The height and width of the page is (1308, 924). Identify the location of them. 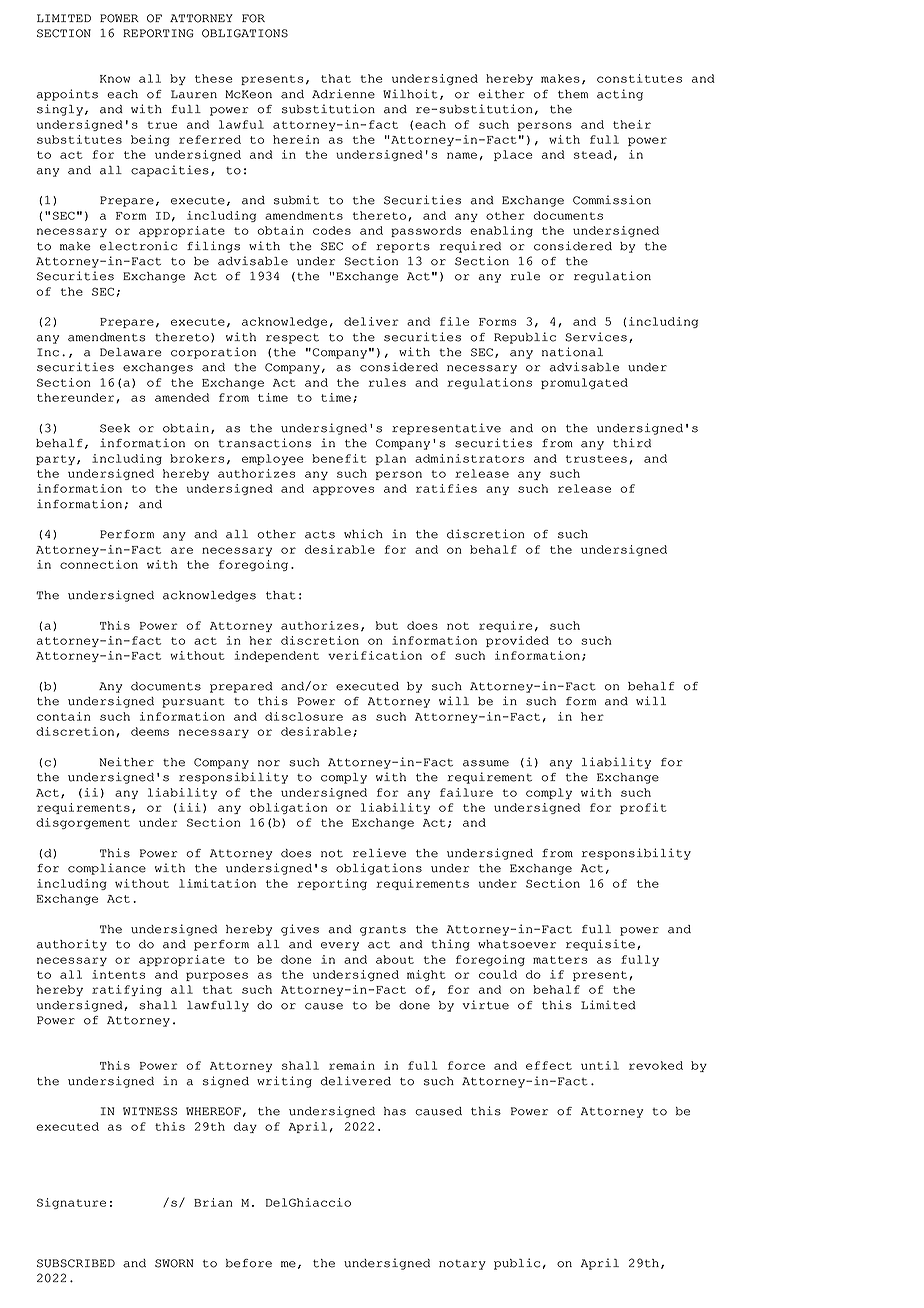
(573, 94).
